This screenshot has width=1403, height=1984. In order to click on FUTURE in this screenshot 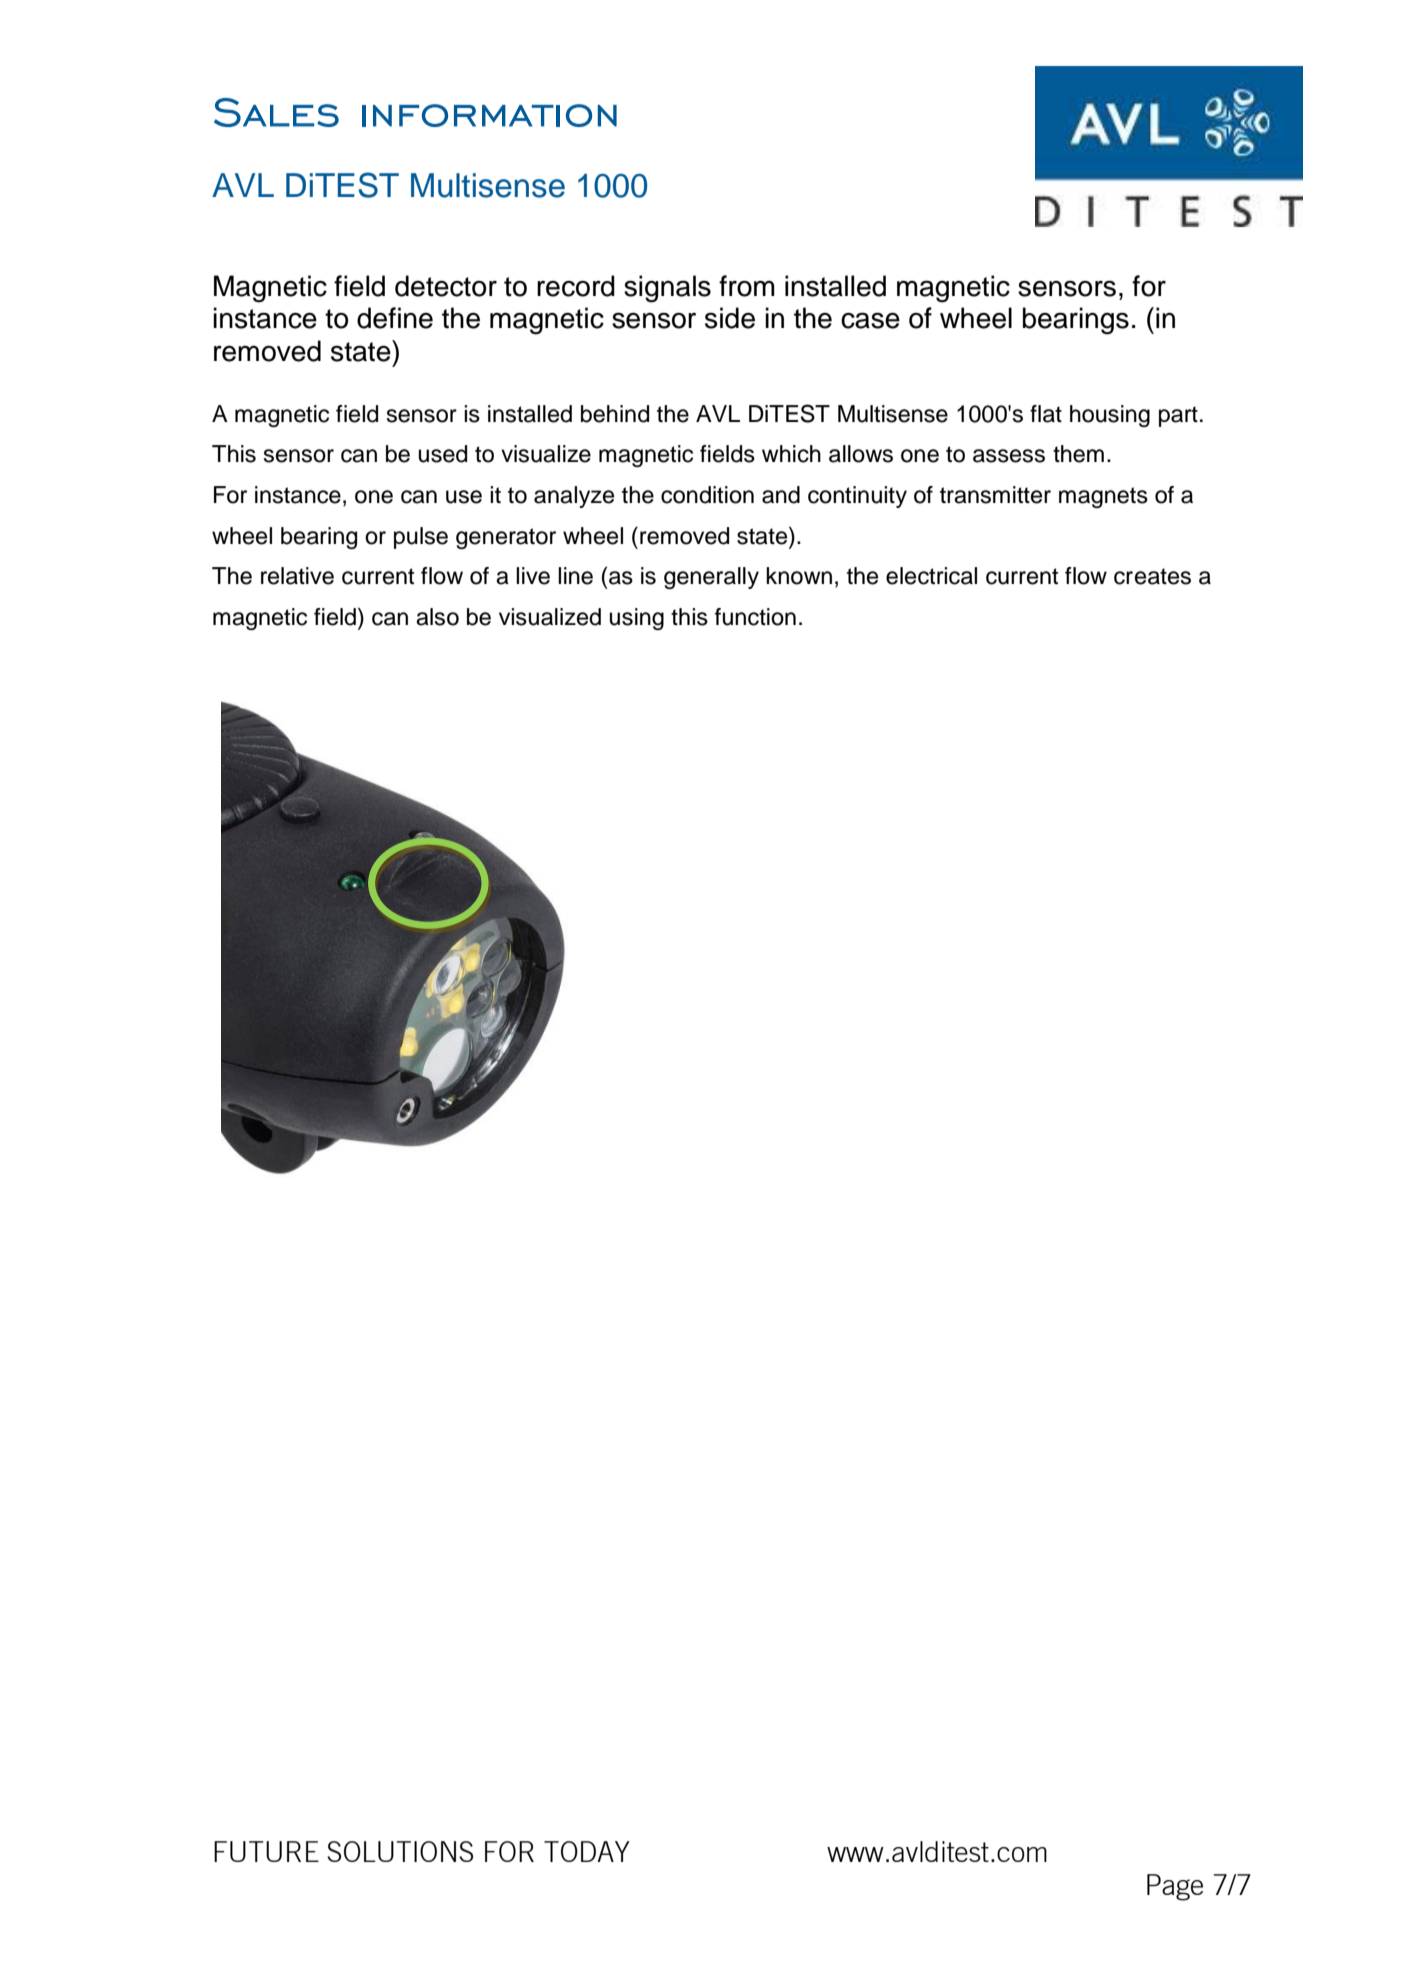, I will do `click(266, 1851)`.
